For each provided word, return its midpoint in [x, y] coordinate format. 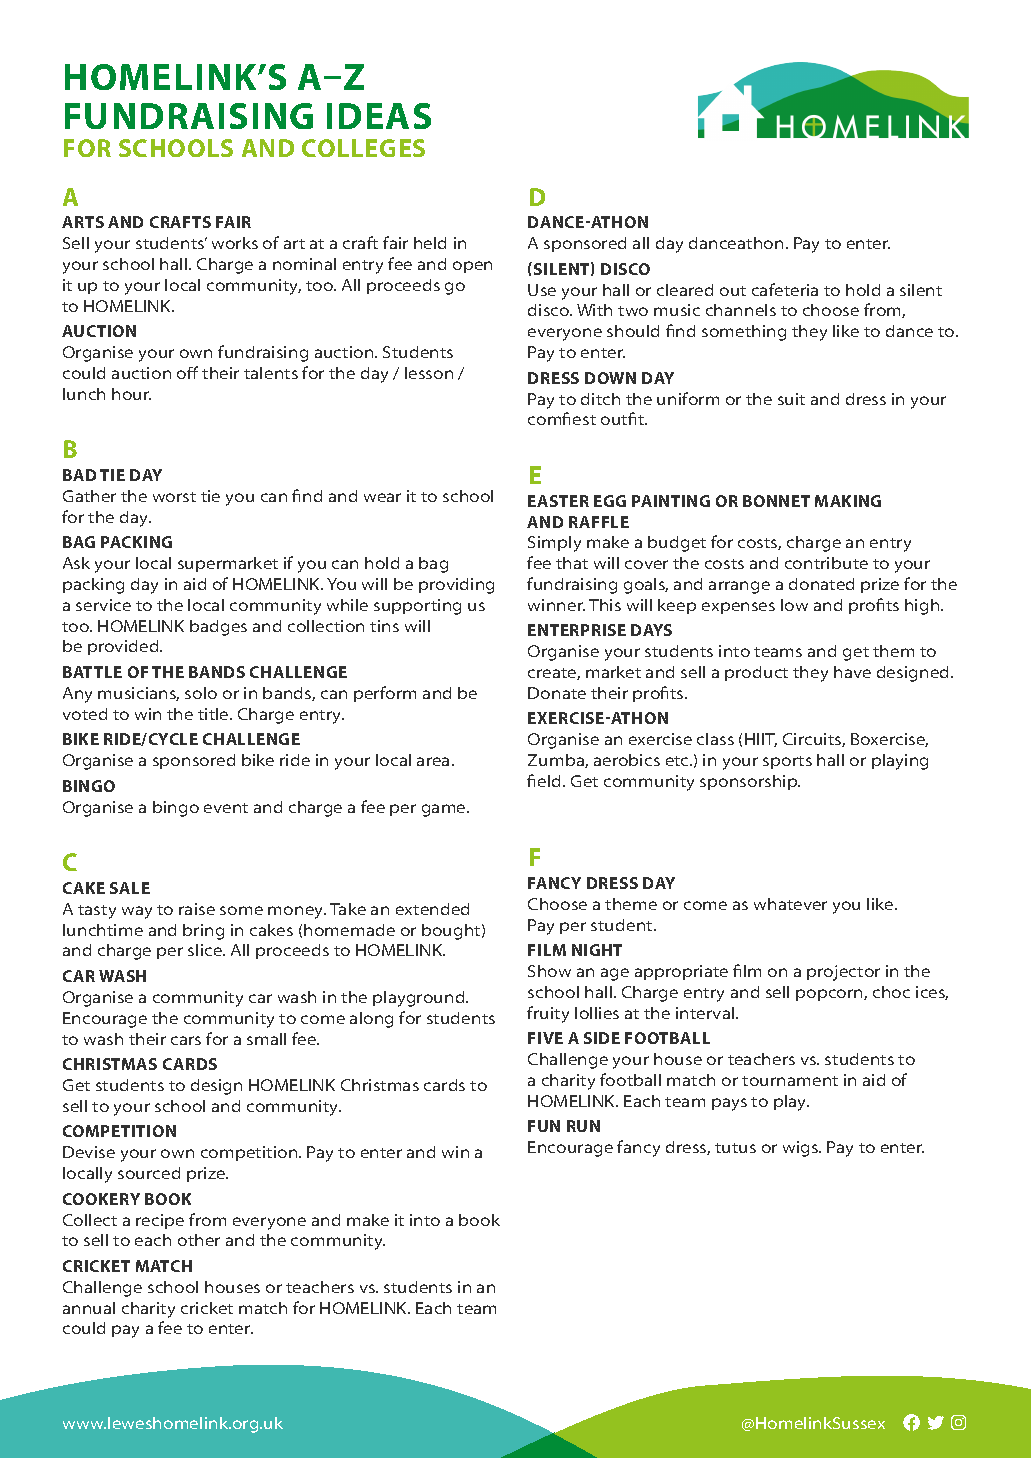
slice [206, 950]
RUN [583, 1126]
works [235, 243]
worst [174, 497]
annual [89, 1308]
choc [891, 992]
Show [549, 971]
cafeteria [785, 289]
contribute [826, 563]
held [430, 243]
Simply [554, 544]
